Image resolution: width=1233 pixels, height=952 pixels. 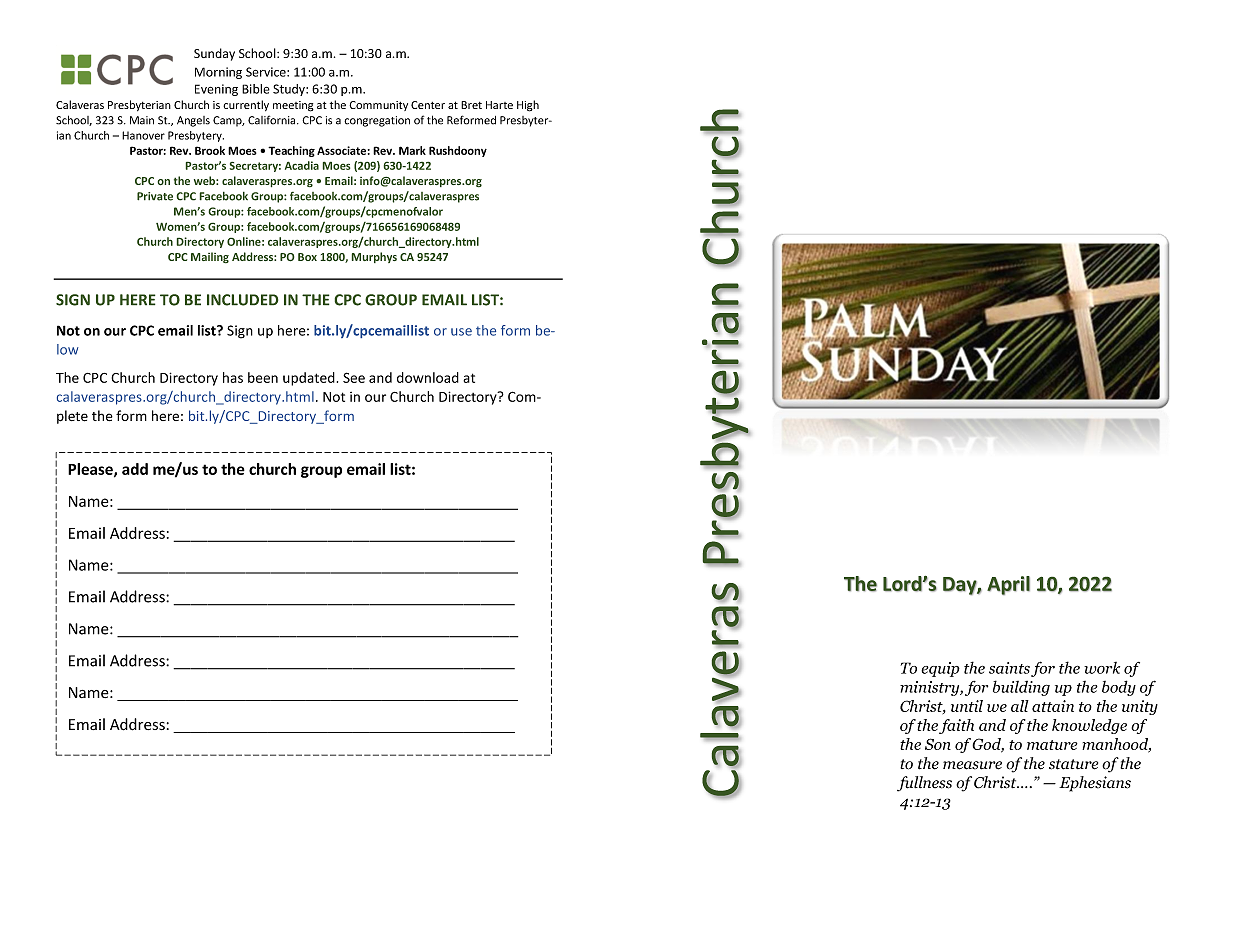 What do you see at coordinates (528, 106) in the image?
I see `High` at bounding box center [528, 106].
